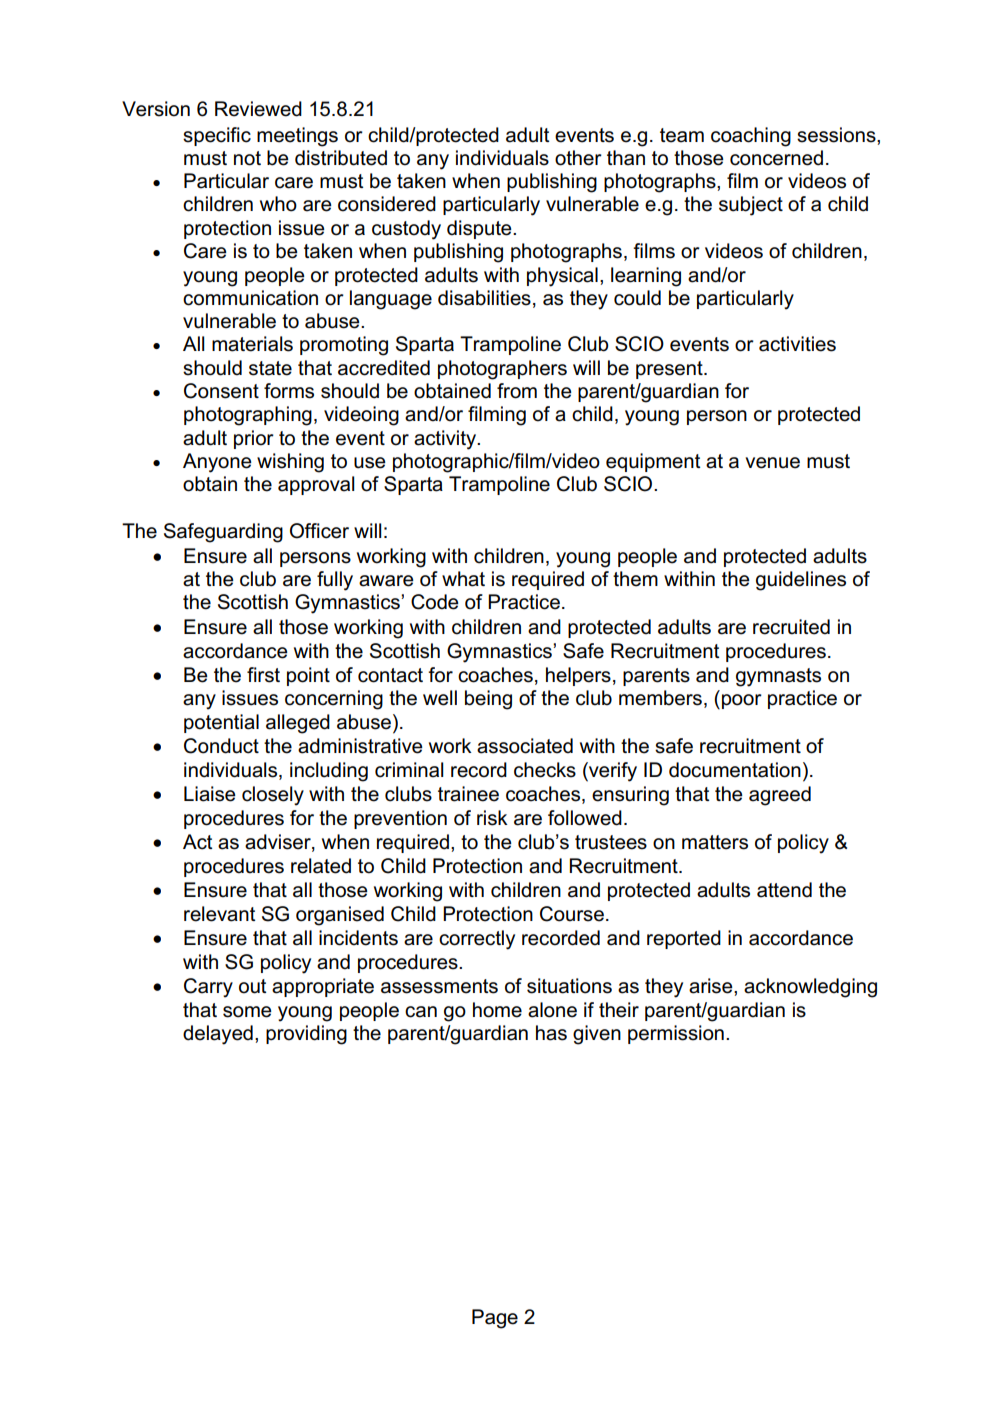 The height and width of the screenshot is (1423, 1005). I want to click on other, so click(578, 158).
